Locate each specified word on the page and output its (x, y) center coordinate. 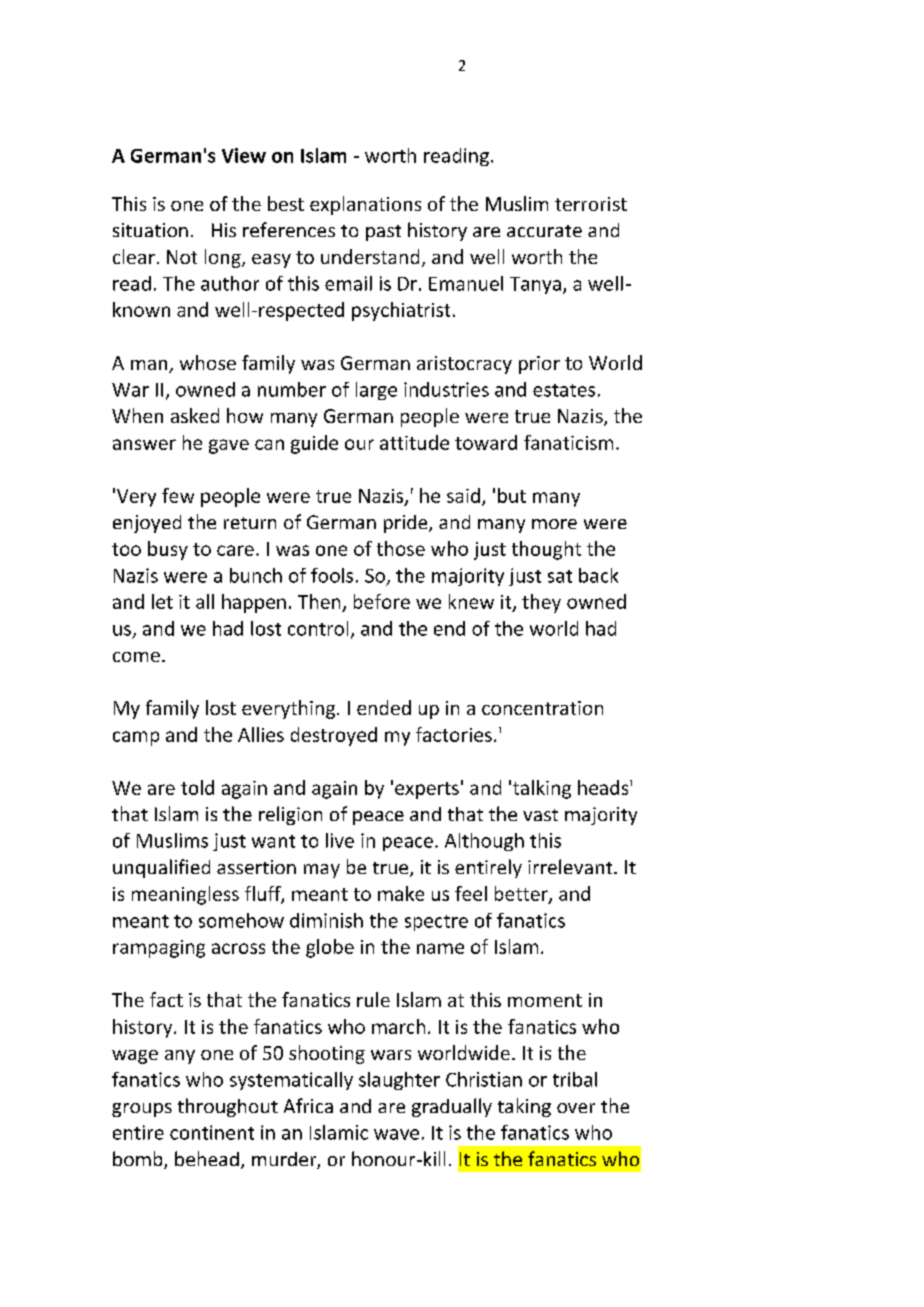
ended (384, 707)
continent (212, 1132)
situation (150, 230)
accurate (544, 231)
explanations (365, 205)
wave (396, 1134)
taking (524, 1107)
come (136, 657)
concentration (542, 708)
